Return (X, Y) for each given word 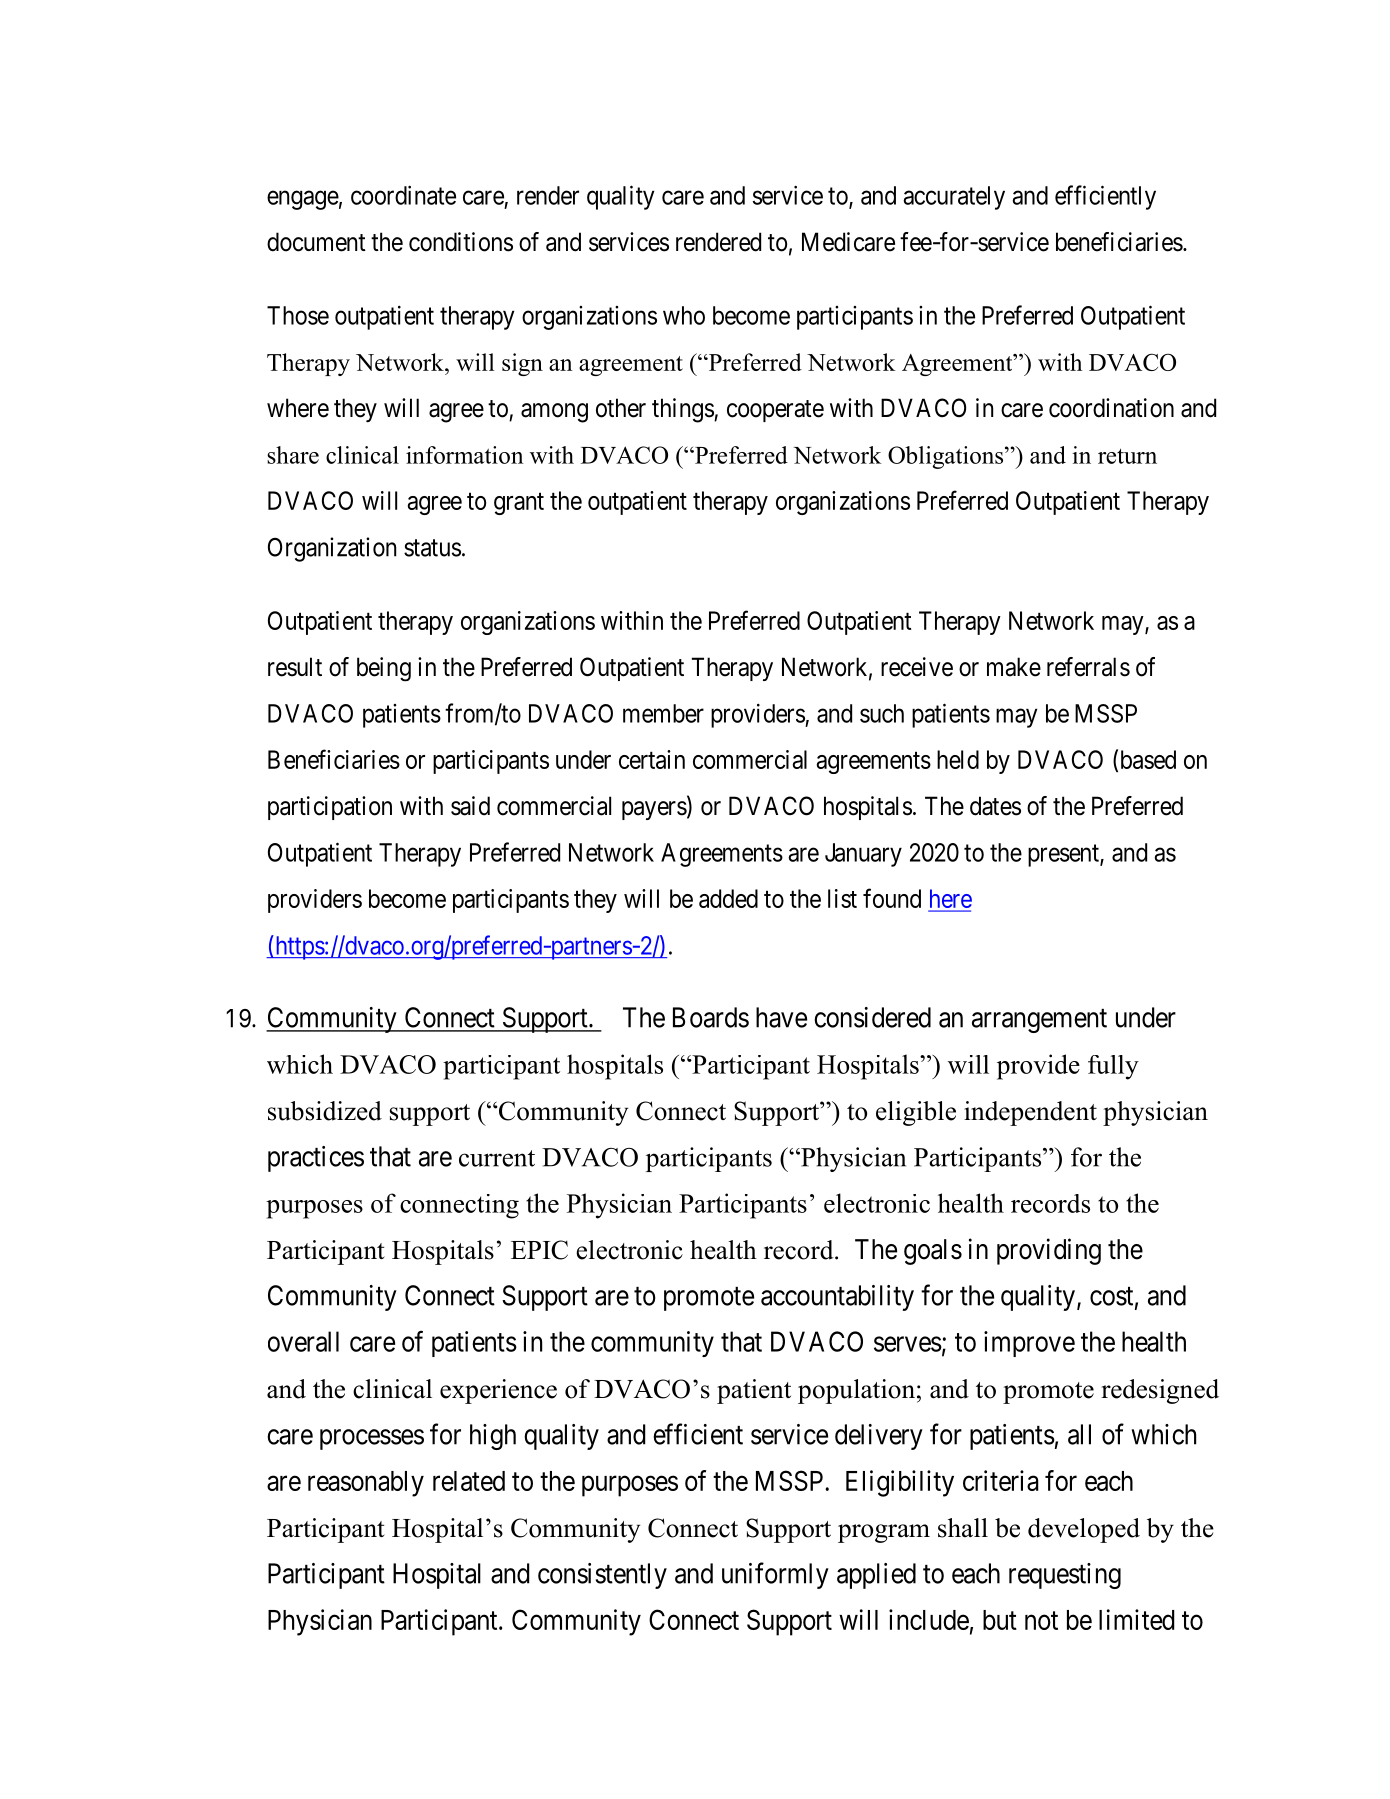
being (384, 669)
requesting (1065, 1576)
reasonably (366, 1484)
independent (1030, 1113)
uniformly (775, 1575)
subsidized (325, 1111)
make (1014, 667)
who (684, 315)
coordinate (403, 195)
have (781, 1017)
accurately (954, 198)
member (663, 713)
